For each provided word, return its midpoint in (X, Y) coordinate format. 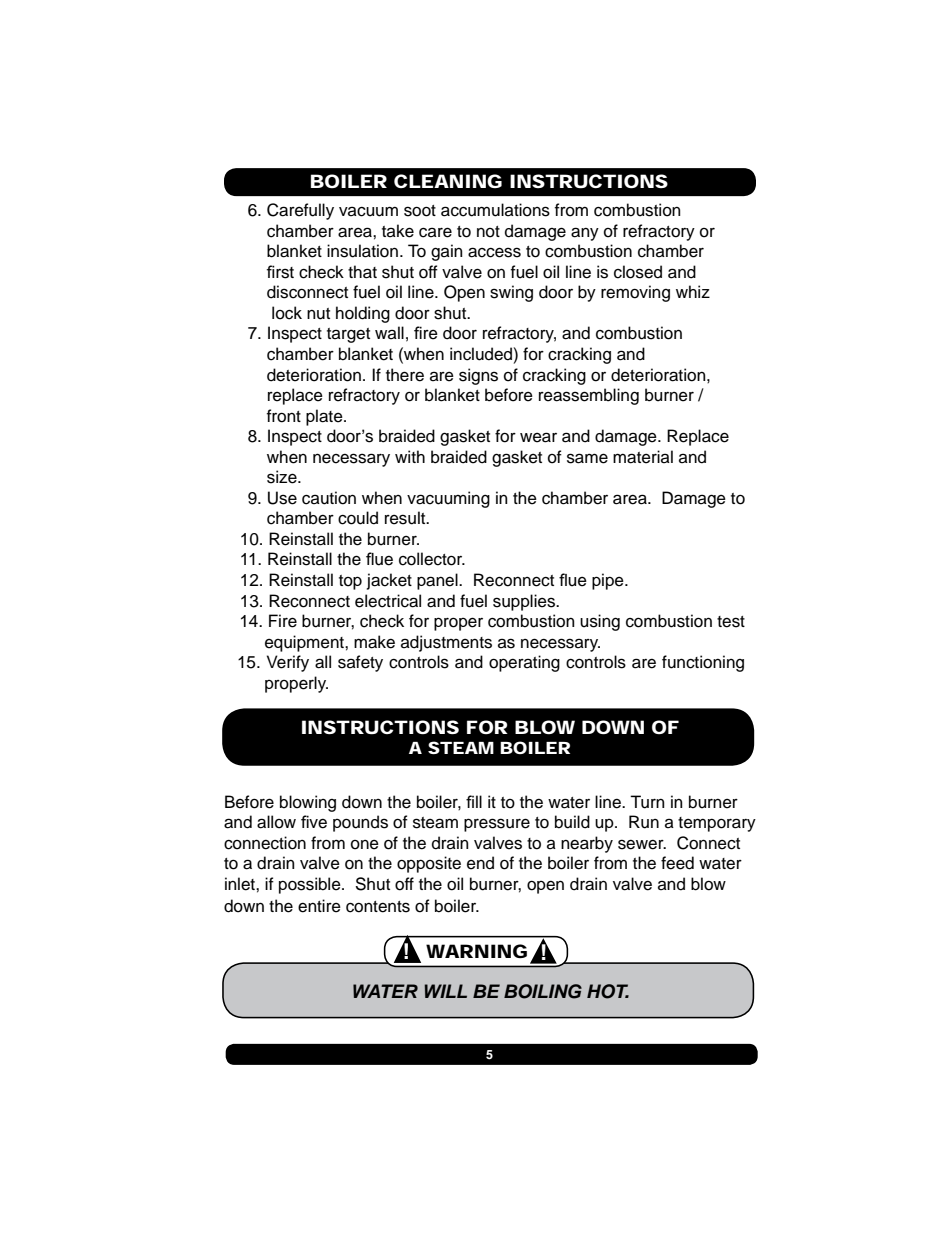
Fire (283, 621)
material (643, 457)
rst (285, 273)
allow (276, 822)
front (284, 416)
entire (319, 906)
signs (478, 376)
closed (638, 272)
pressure (497, 825)
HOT (608, 991)
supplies (525, 602)
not (488, 232)
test (731, 622)
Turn (647, 802)
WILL (445, 991)
